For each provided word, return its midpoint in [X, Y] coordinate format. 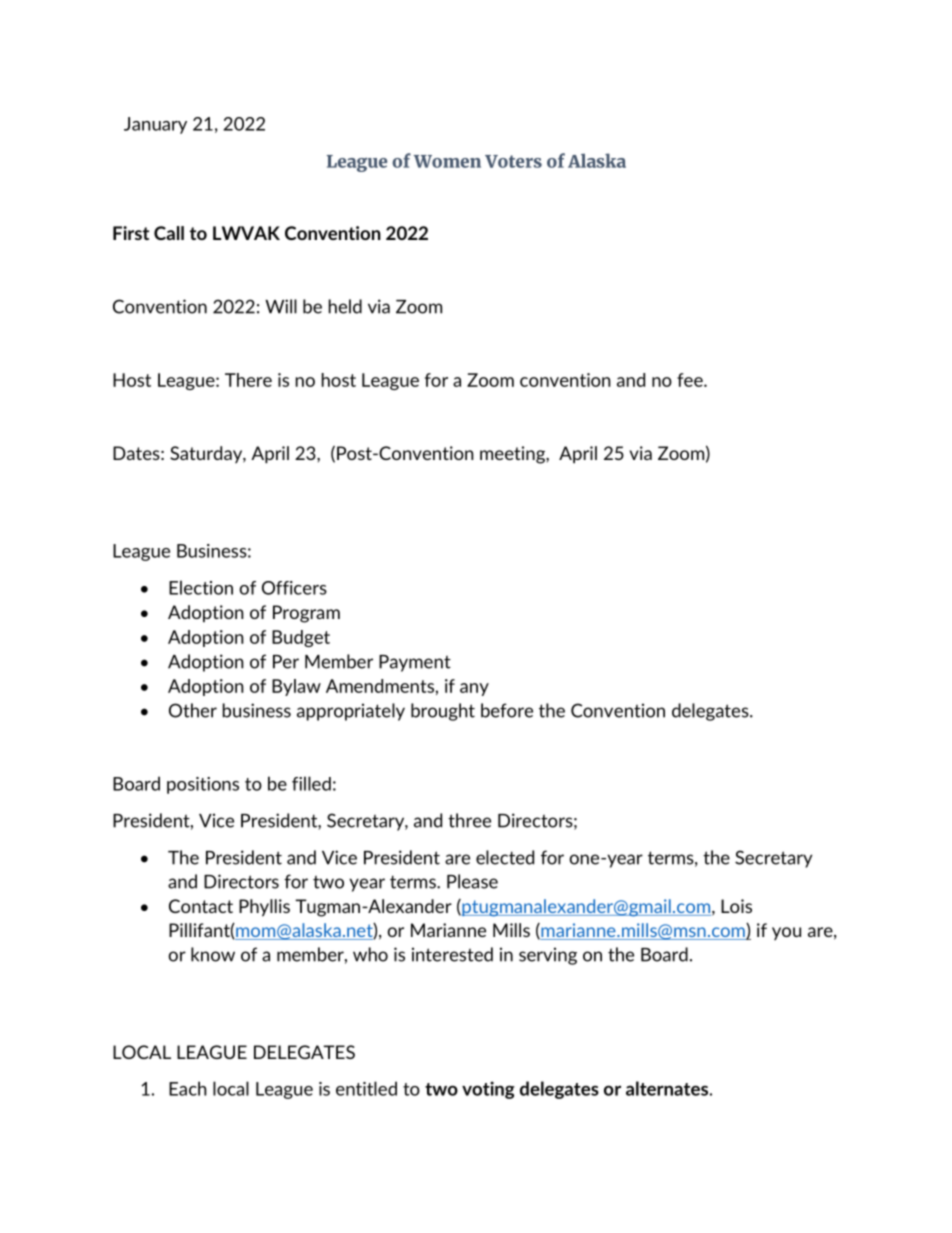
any [474, 689]
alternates [667, 1088]
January [155, 125]
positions [203, 785]
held [345, 306]
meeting [513, 455]
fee [691, 380]
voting [488, 1090]
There [248, 380]
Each [188, 1088]
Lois [736, 906]
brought [443, 712]
